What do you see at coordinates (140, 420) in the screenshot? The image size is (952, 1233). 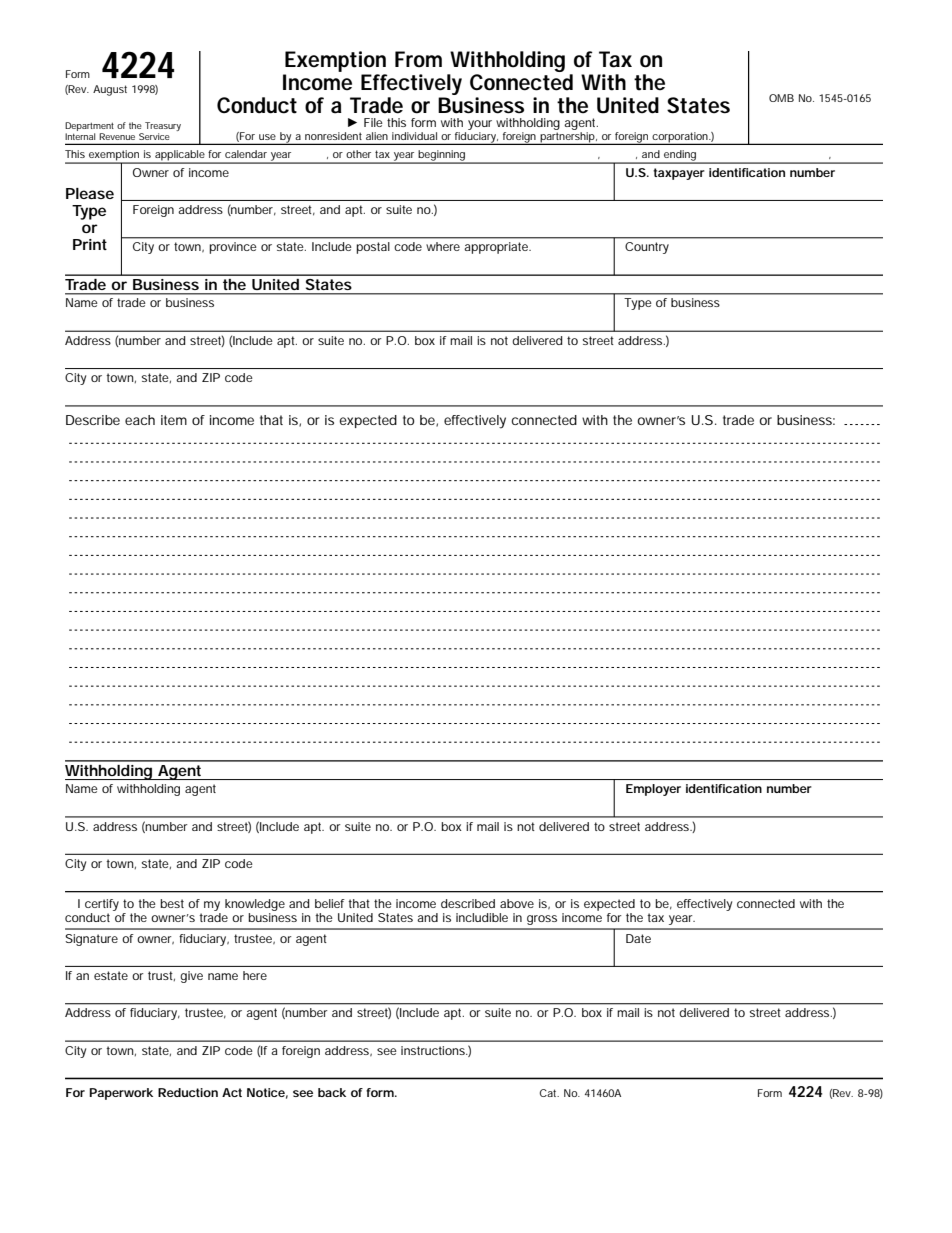 I see `each` at bounding box center [140, 420].
